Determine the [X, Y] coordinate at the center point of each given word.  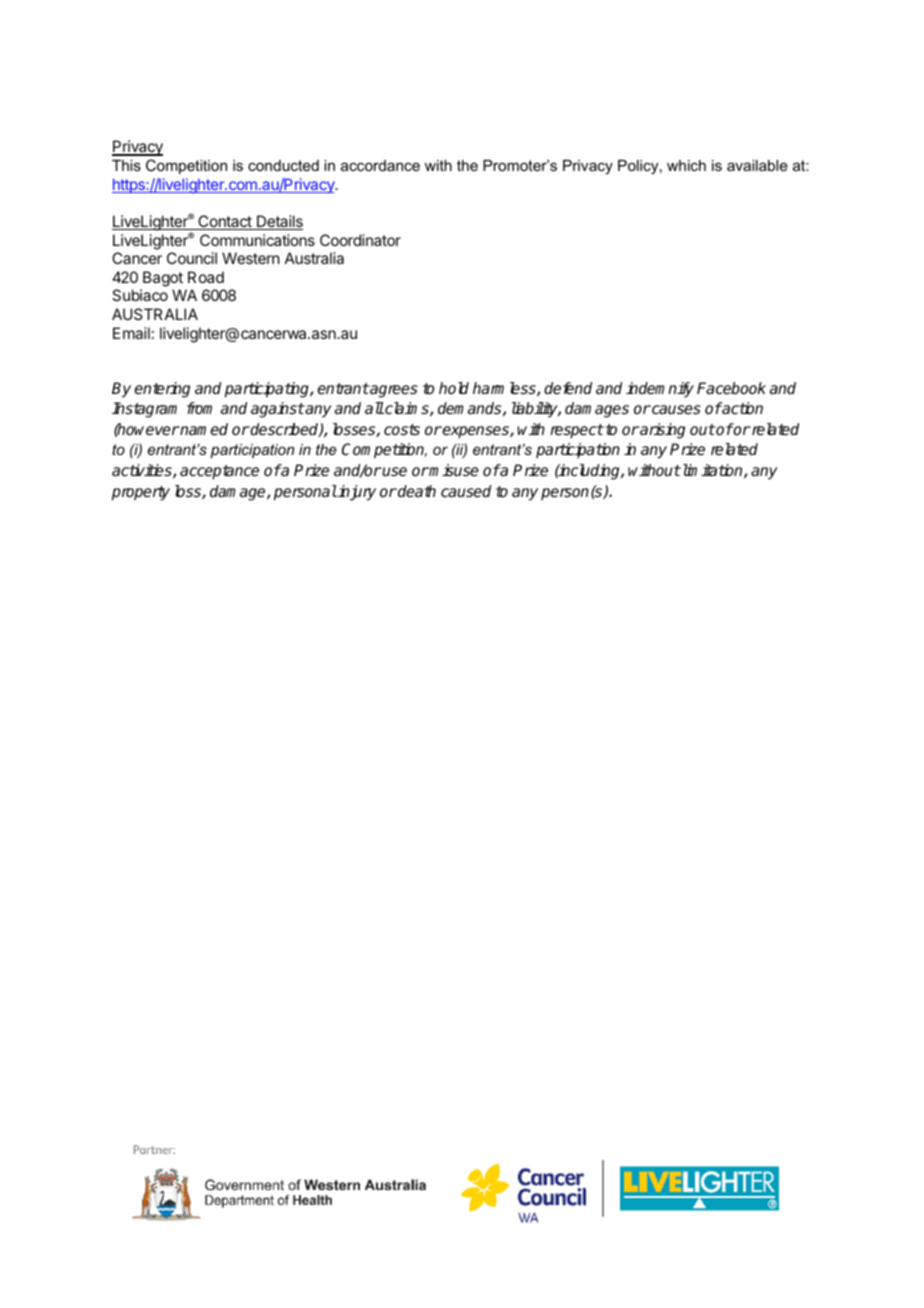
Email [131, 333]
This [126, 165]
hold [454, 388]
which [686, 165]
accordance [380, 165]
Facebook [731, 388]
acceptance [219, 472]
